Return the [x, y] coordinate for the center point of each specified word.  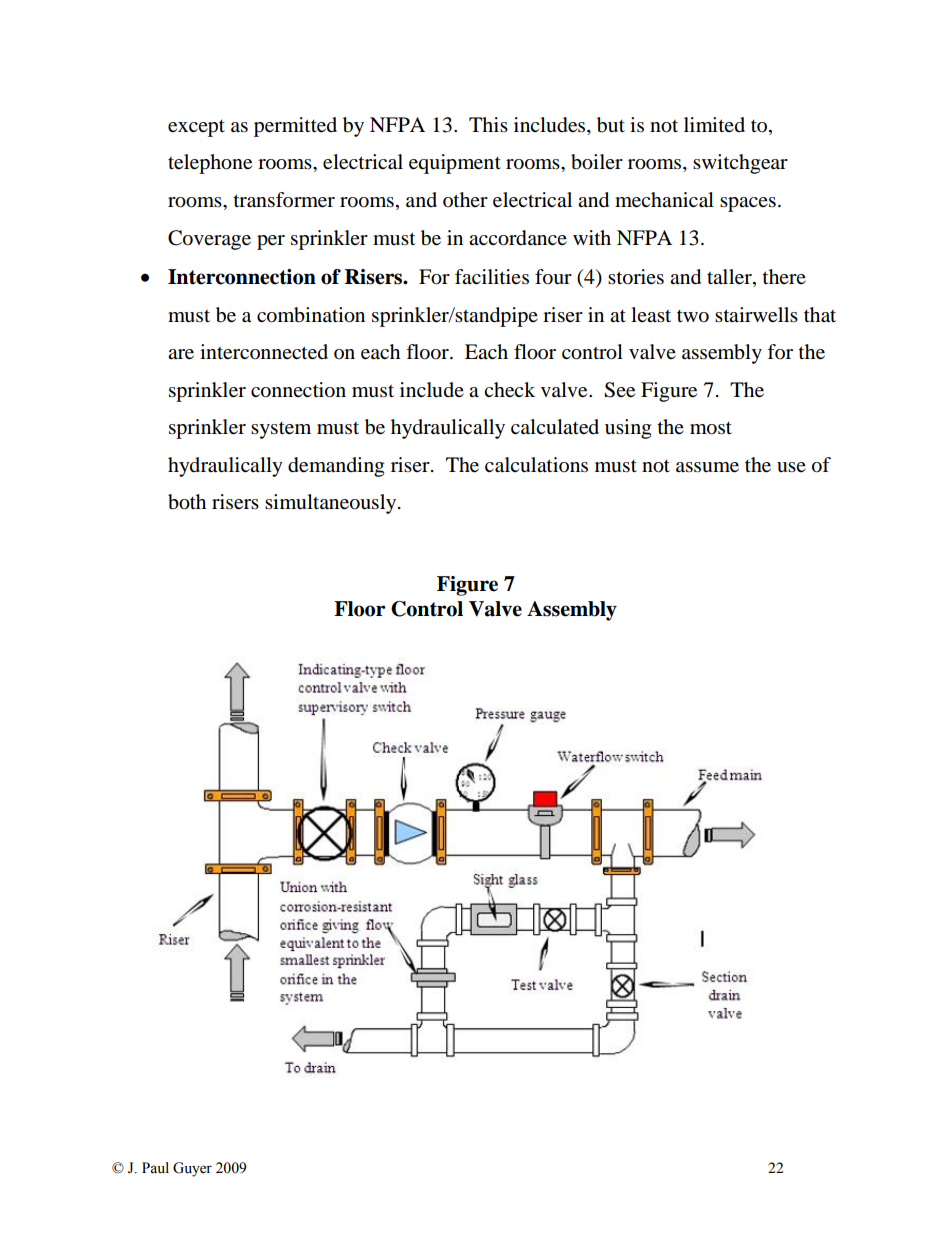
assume [707, 467]
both [187, 502]
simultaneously [332, 504]
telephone [210, 164]
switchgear [740, 164]
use [791, 467]
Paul [155, 1168]
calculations [536, 465]
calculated [555, 427]
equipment [455, 164]
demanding [336, 467]
